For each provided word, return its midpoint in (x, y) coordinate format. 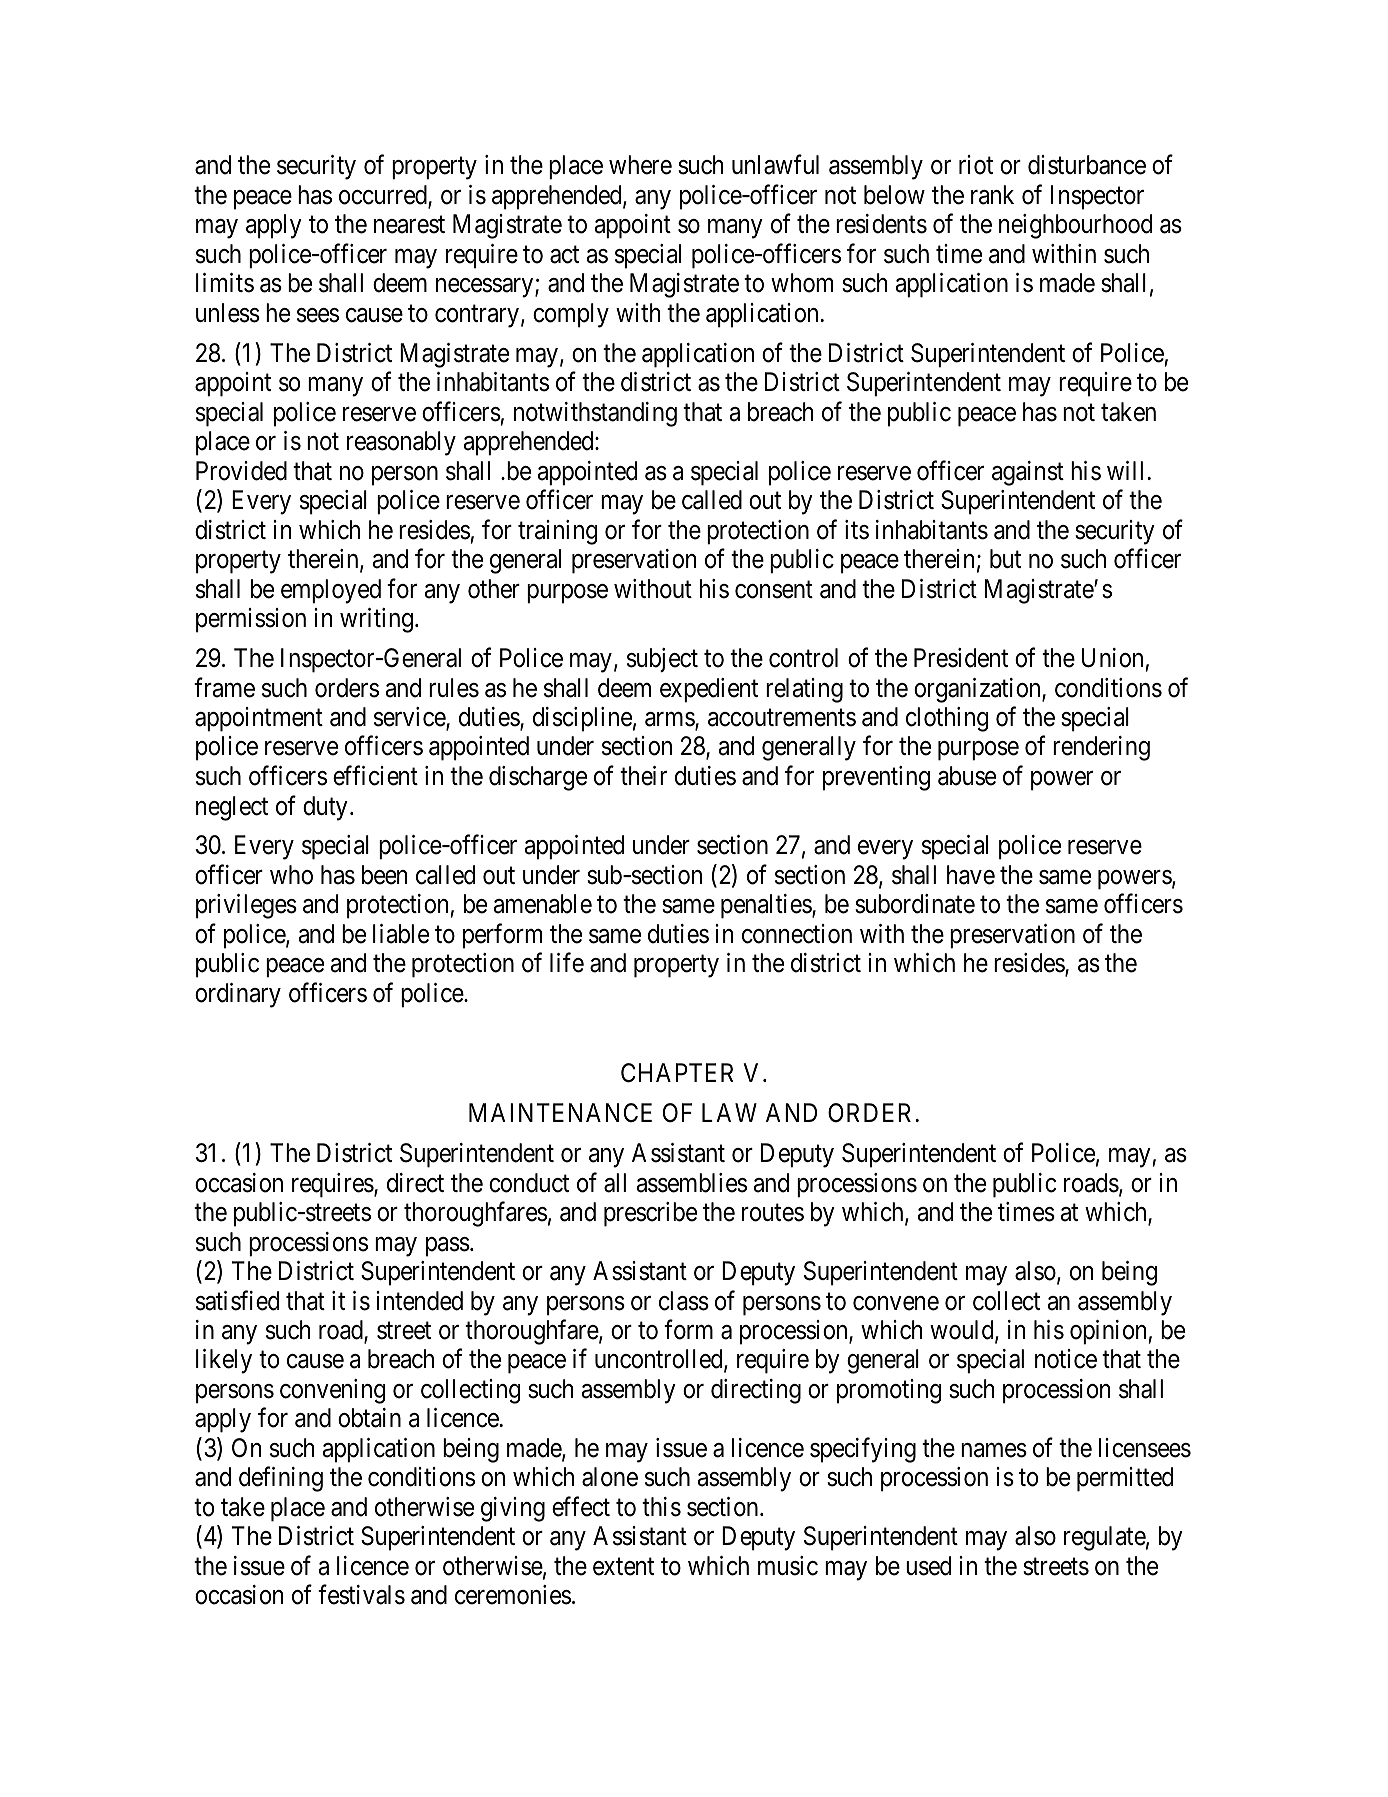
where (640, 165)
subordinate (915, 904)
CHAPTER (677, 1073)
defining (281, 1479)
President (961, 658)
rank (992, 195)
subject (662, 660)
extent (623, 1567)
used (928, 1566)
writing (376, 620)
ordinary (238, 995)
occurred (384, 196)
